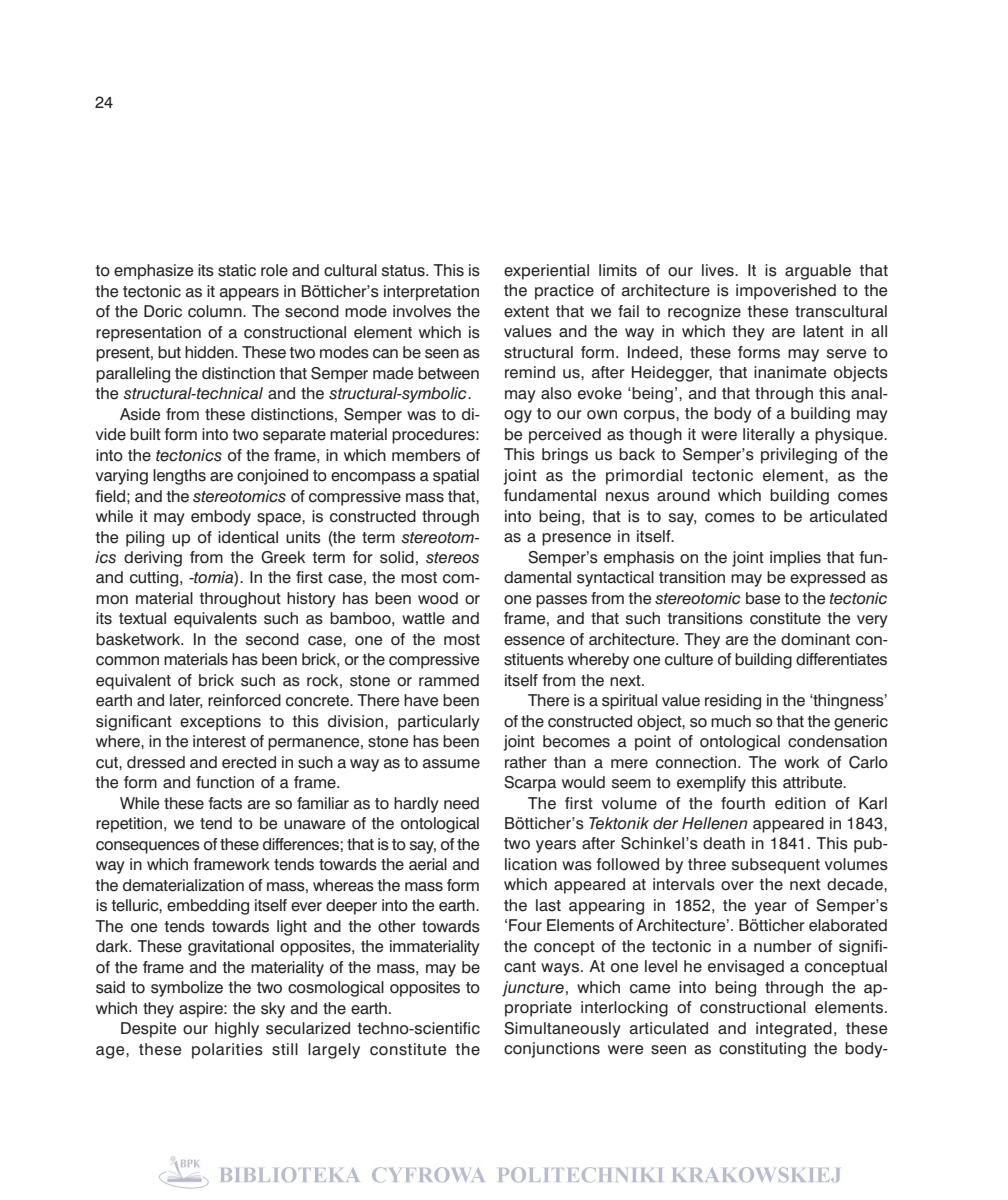 This image has height=1200, width=1008. What do you see at coordinates (449, 680) in the image?
I see `rammed` at bounding box center [449, 680].
